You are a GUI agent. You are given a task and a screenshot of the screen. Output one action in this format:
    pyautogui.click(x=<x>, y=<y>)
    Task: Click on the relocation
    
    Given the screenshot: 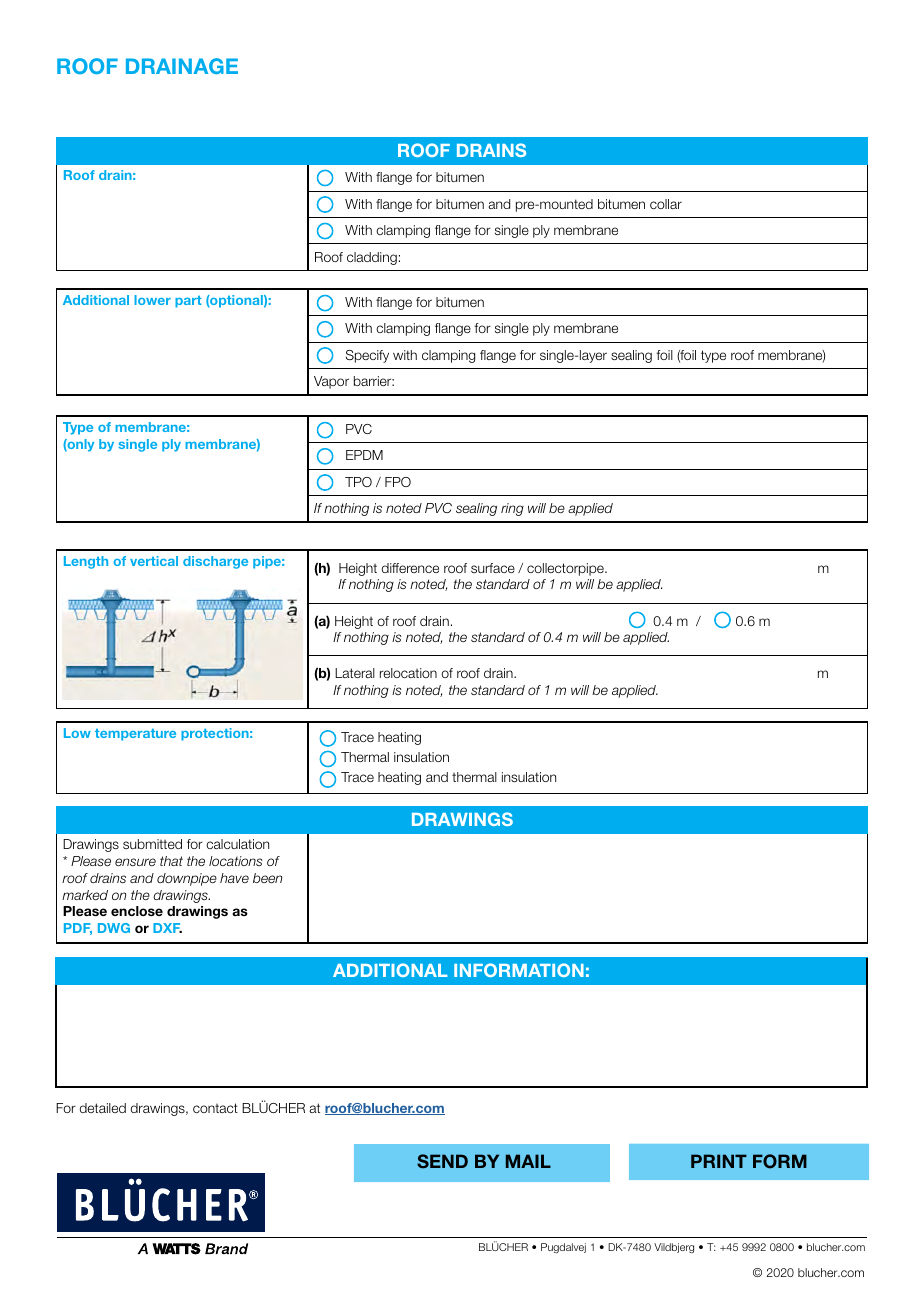 What is the action you would take?
    pyautogui.click(x=408, y=673)
